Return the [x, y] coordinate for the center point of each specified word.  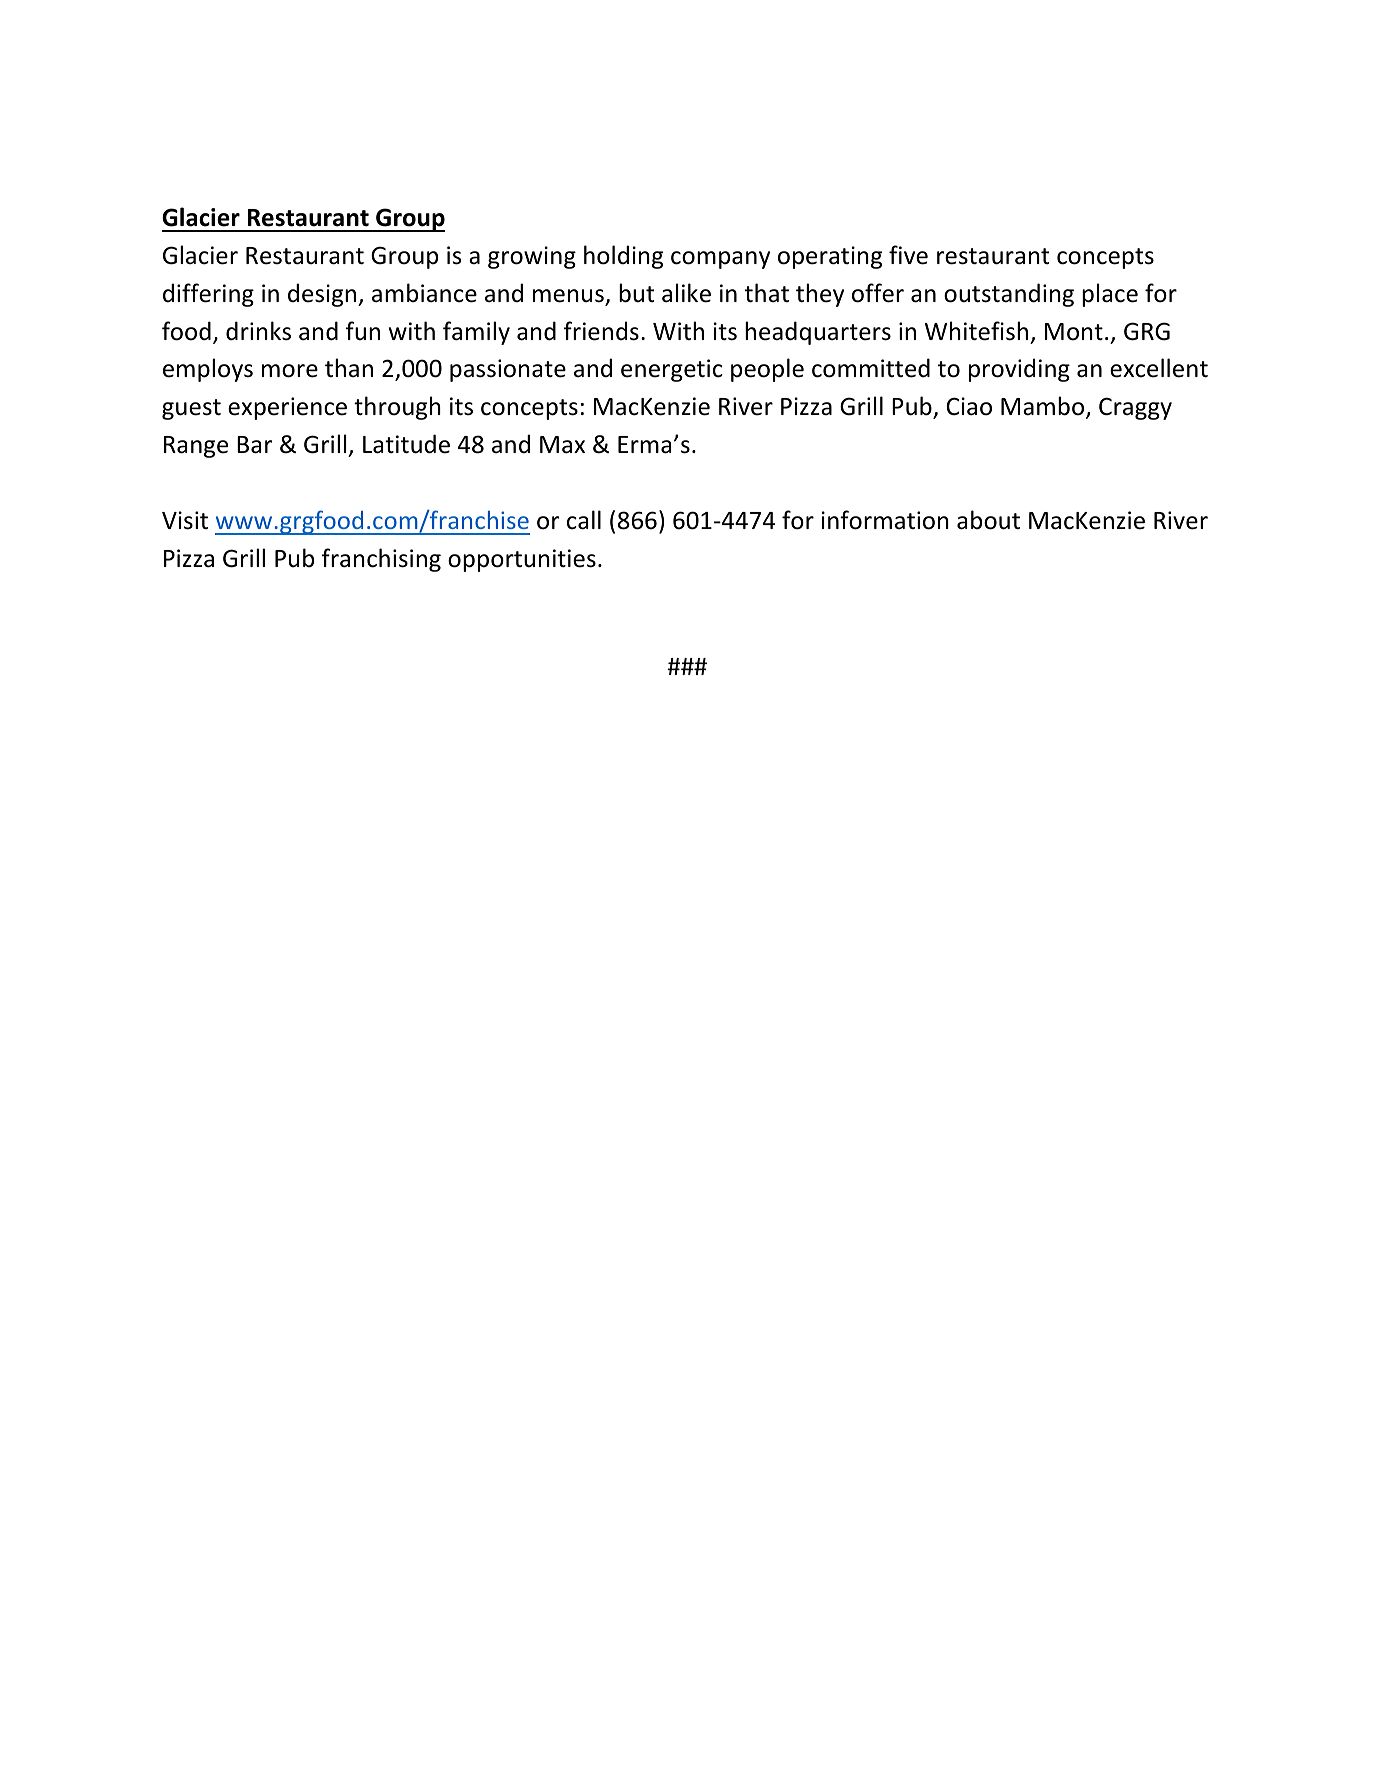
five [908, 255]
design [323, 295]
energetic [672, 370]
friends [601, 331]
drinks [258, 331]
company [720, 260]
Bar [254, 445]
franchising [381, 560]
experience [287, 408]
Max [562, 445]
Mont [1074, 332]
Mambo [1044, 407]
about [988, 520]
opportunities [522, 560]
